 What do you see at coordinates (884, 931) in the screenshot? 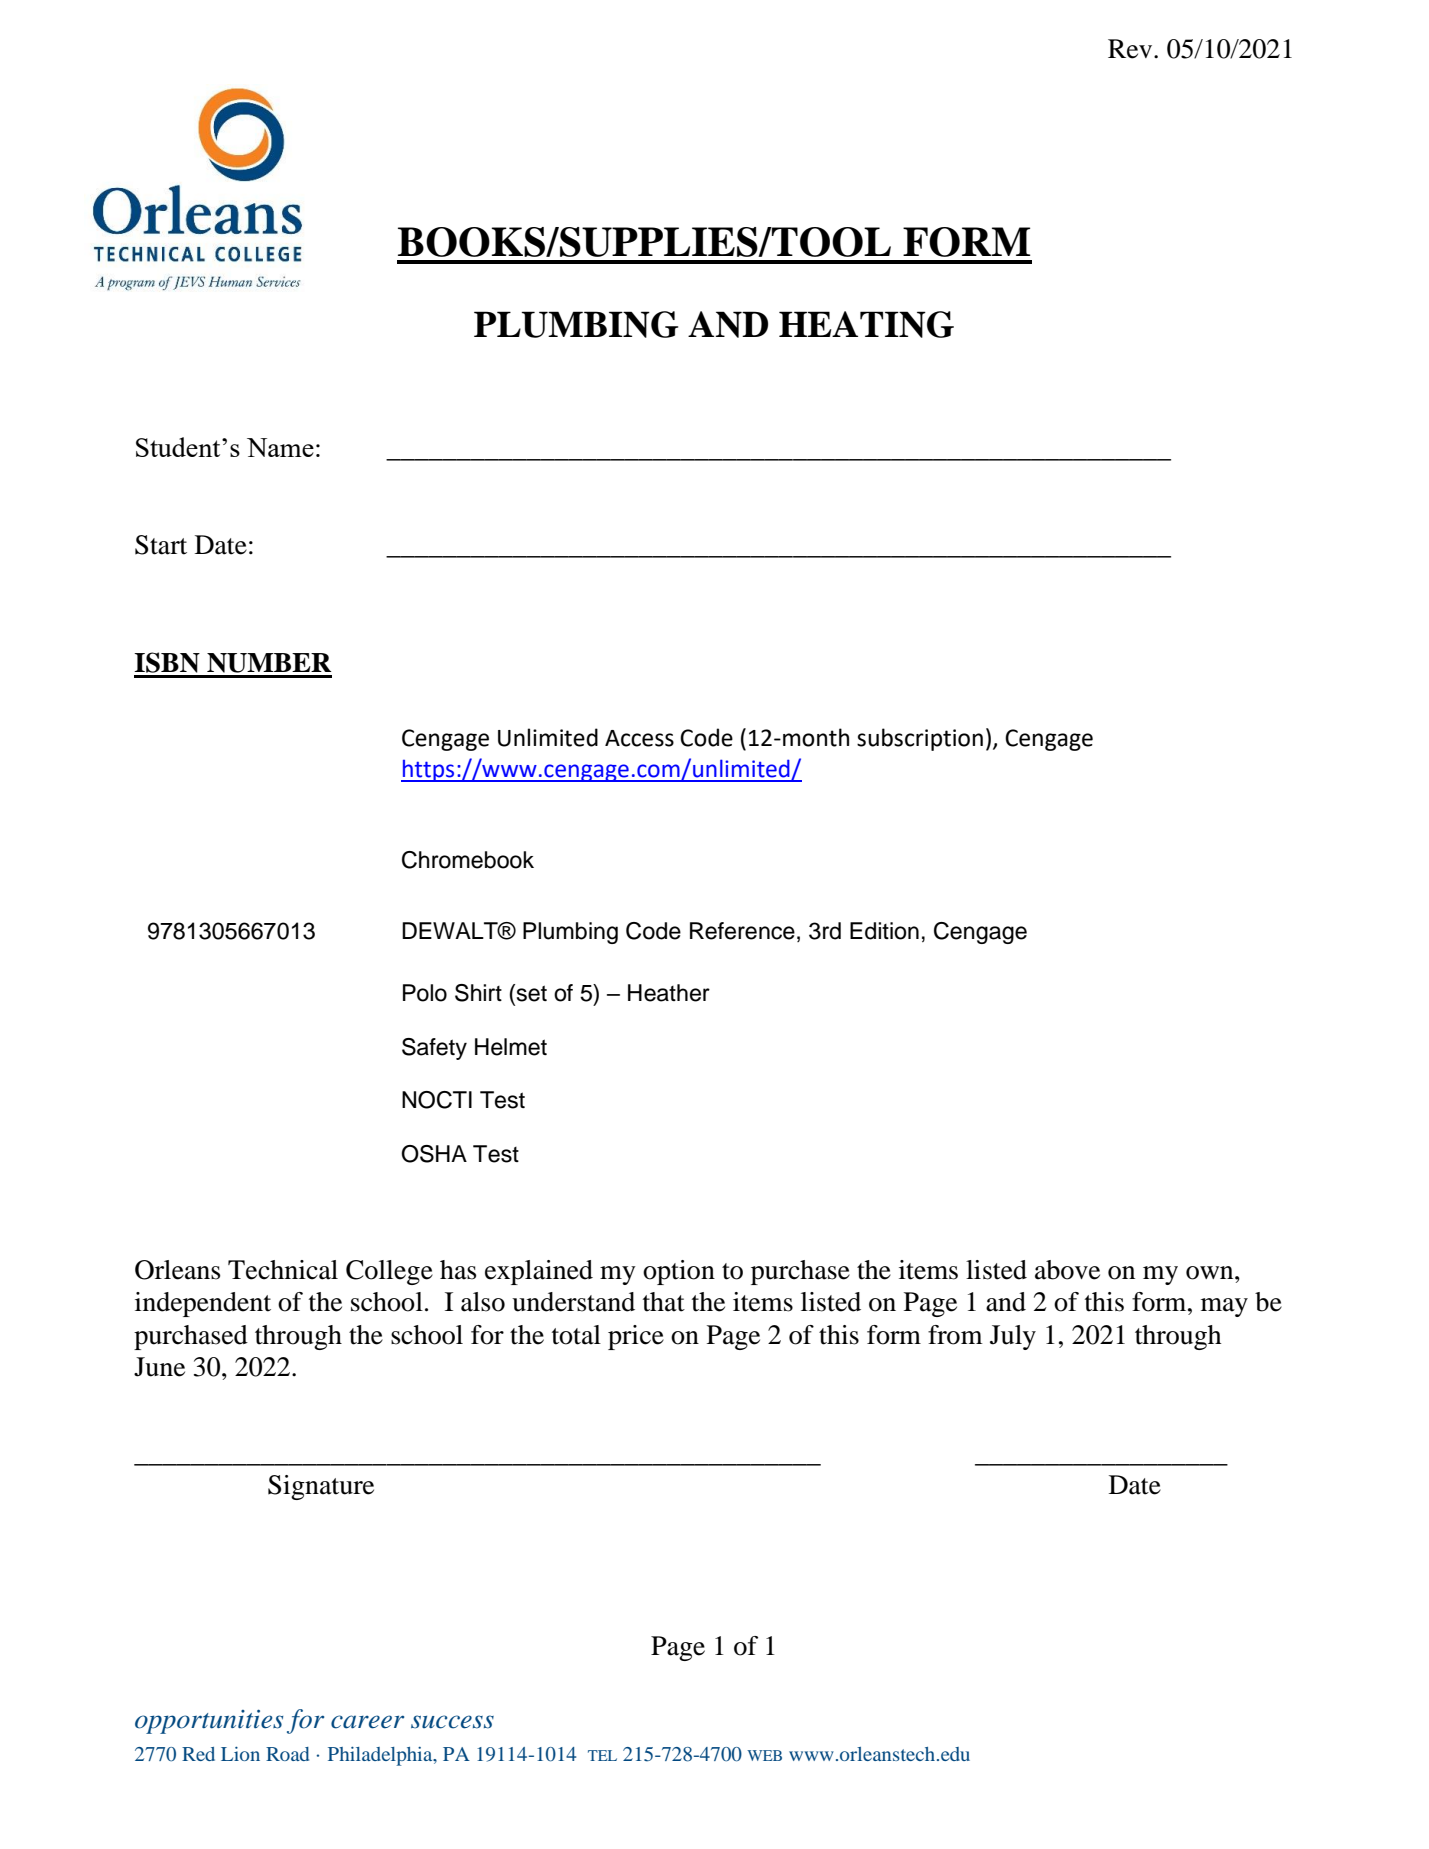
I see `Edition` at bounding box center [884, 931].
